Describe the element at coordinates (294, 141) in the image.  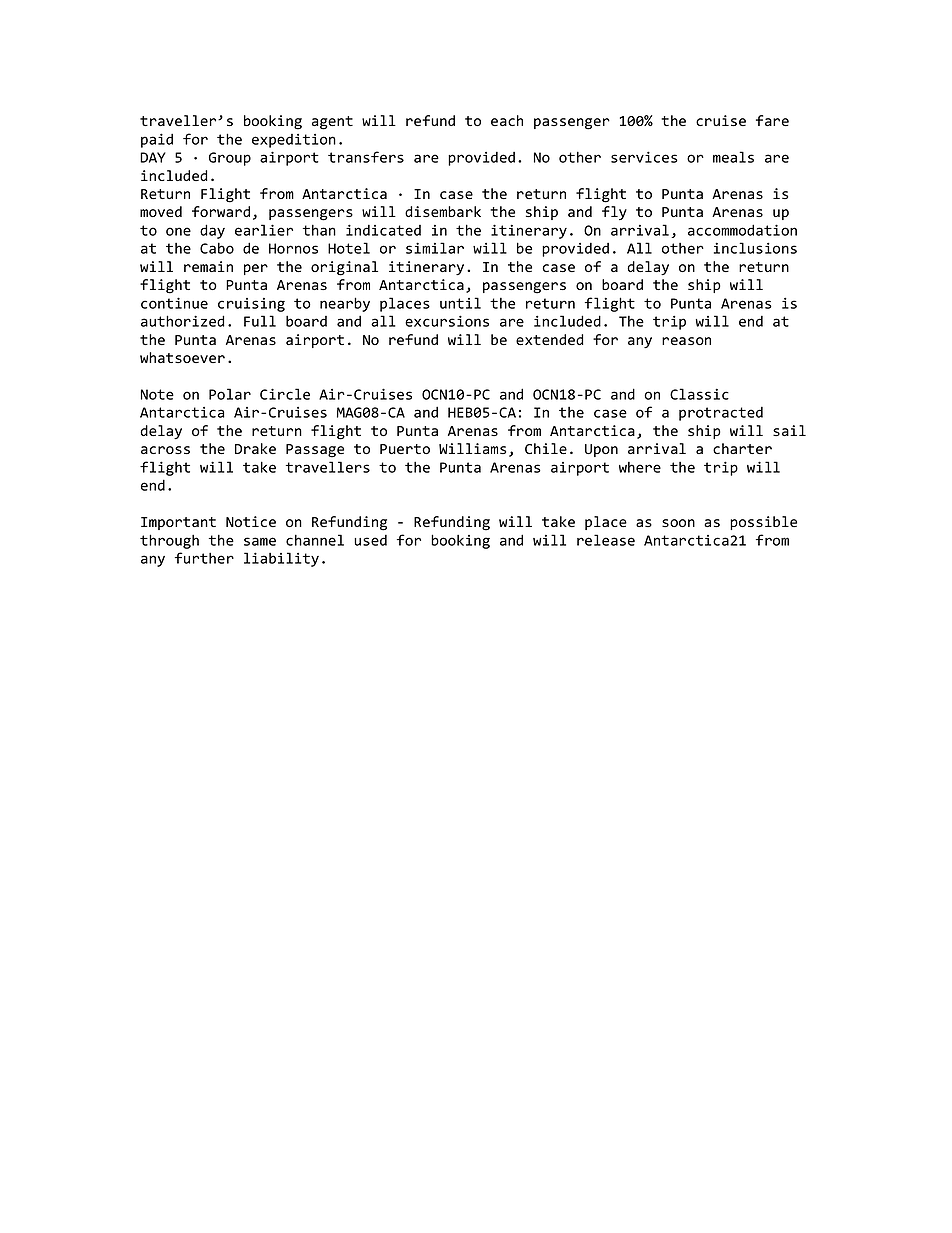
I see `expedition` at that location.
